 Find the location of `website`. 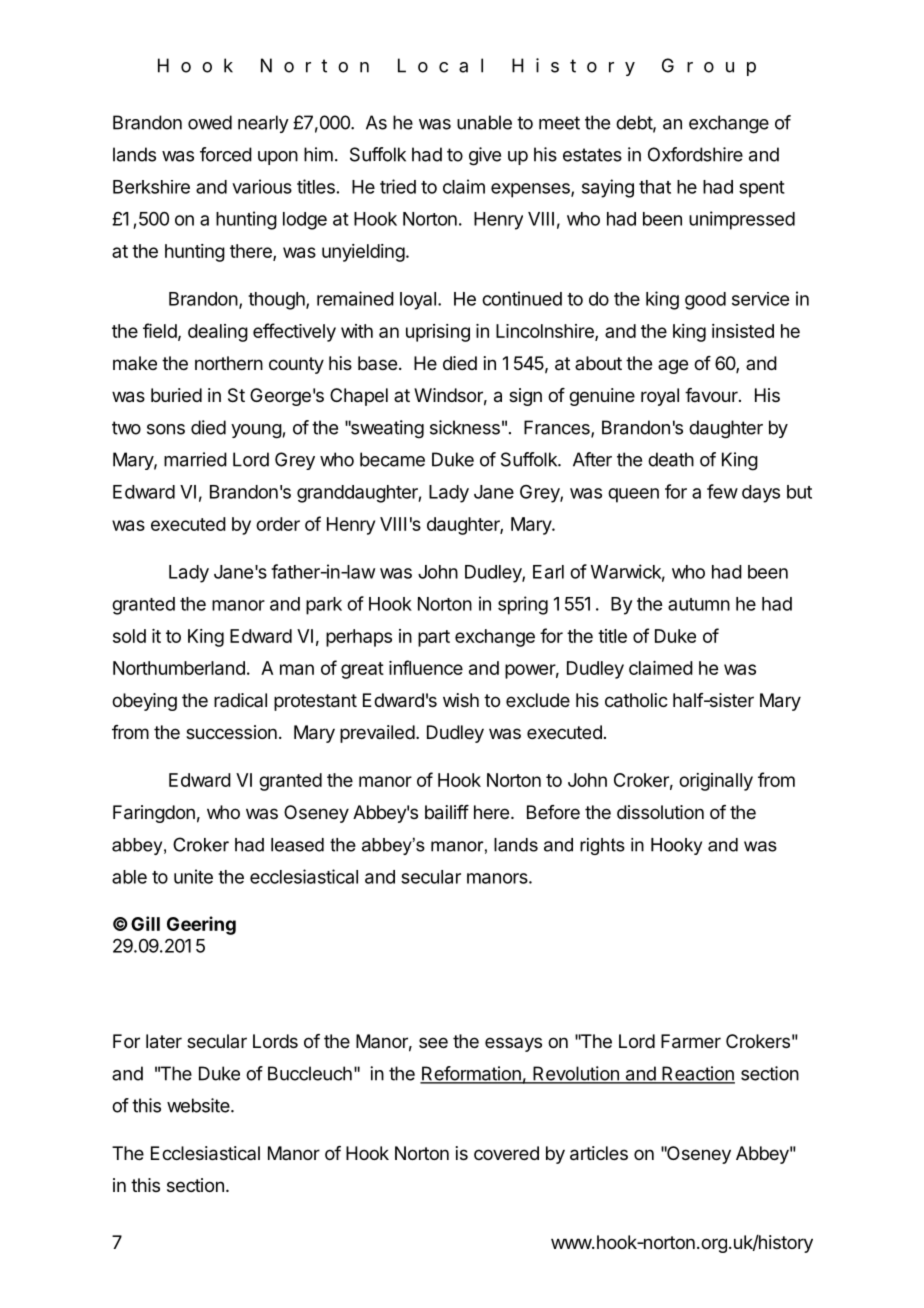

website is located at coordinates (199, 1105).
